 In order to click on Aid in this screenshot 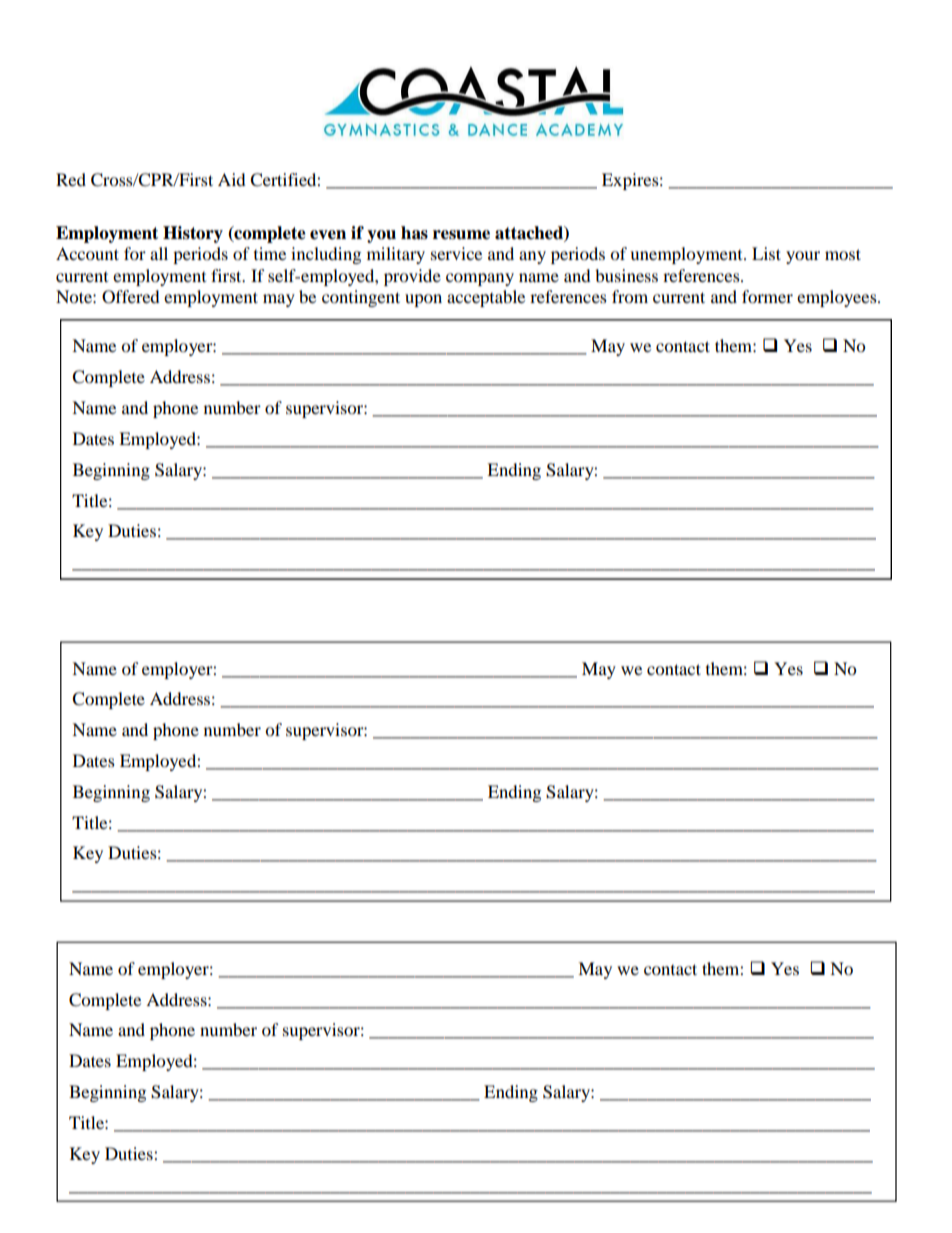, I will do `click(232, 179)`.
